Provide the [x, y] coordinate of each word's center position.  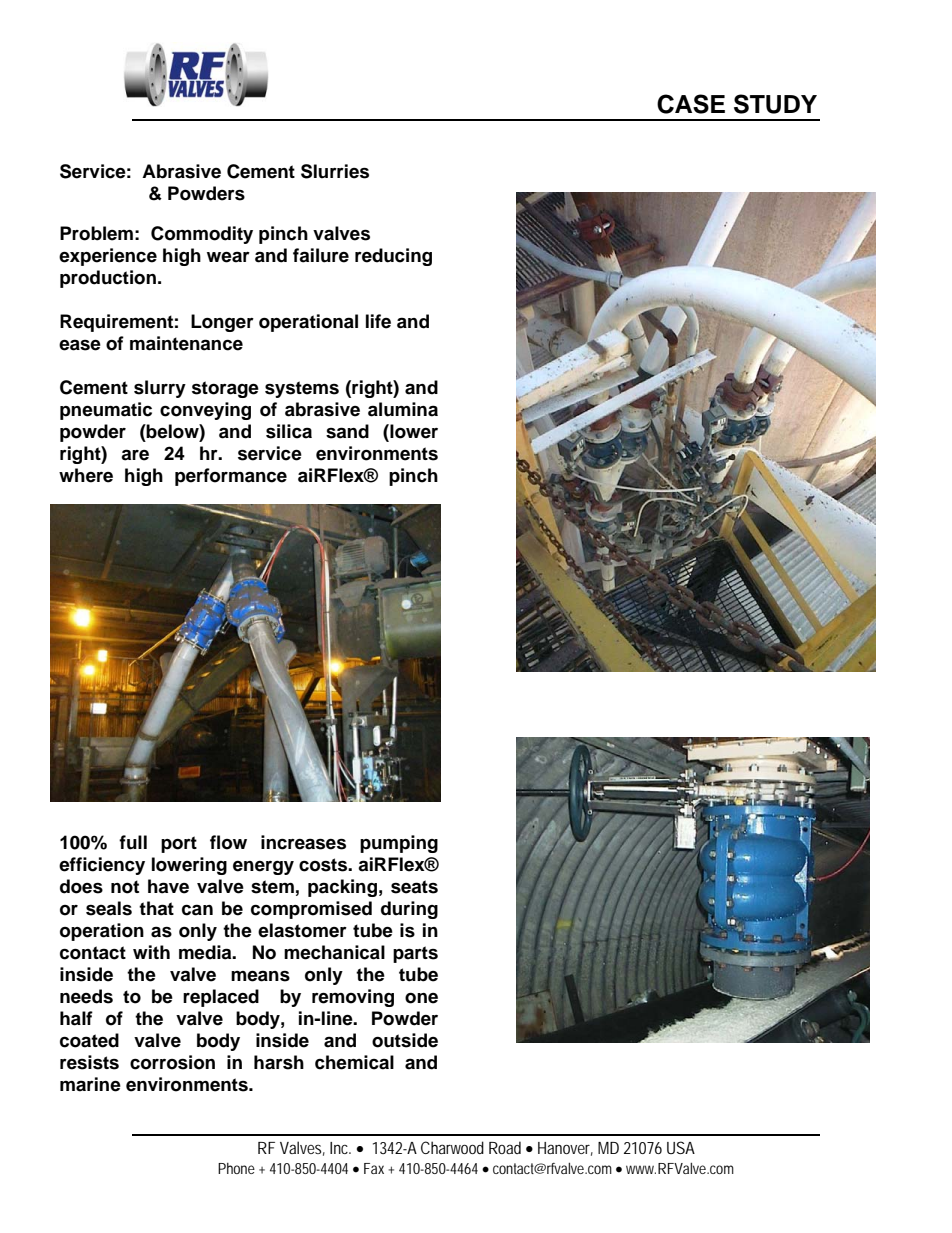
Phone [236, 1168]
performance [231, 477]
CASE [691, 104]
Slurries [335, 171]
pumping [399, 844]
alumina [403, 409]
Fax [374, 1168]
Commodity [202, 235]
